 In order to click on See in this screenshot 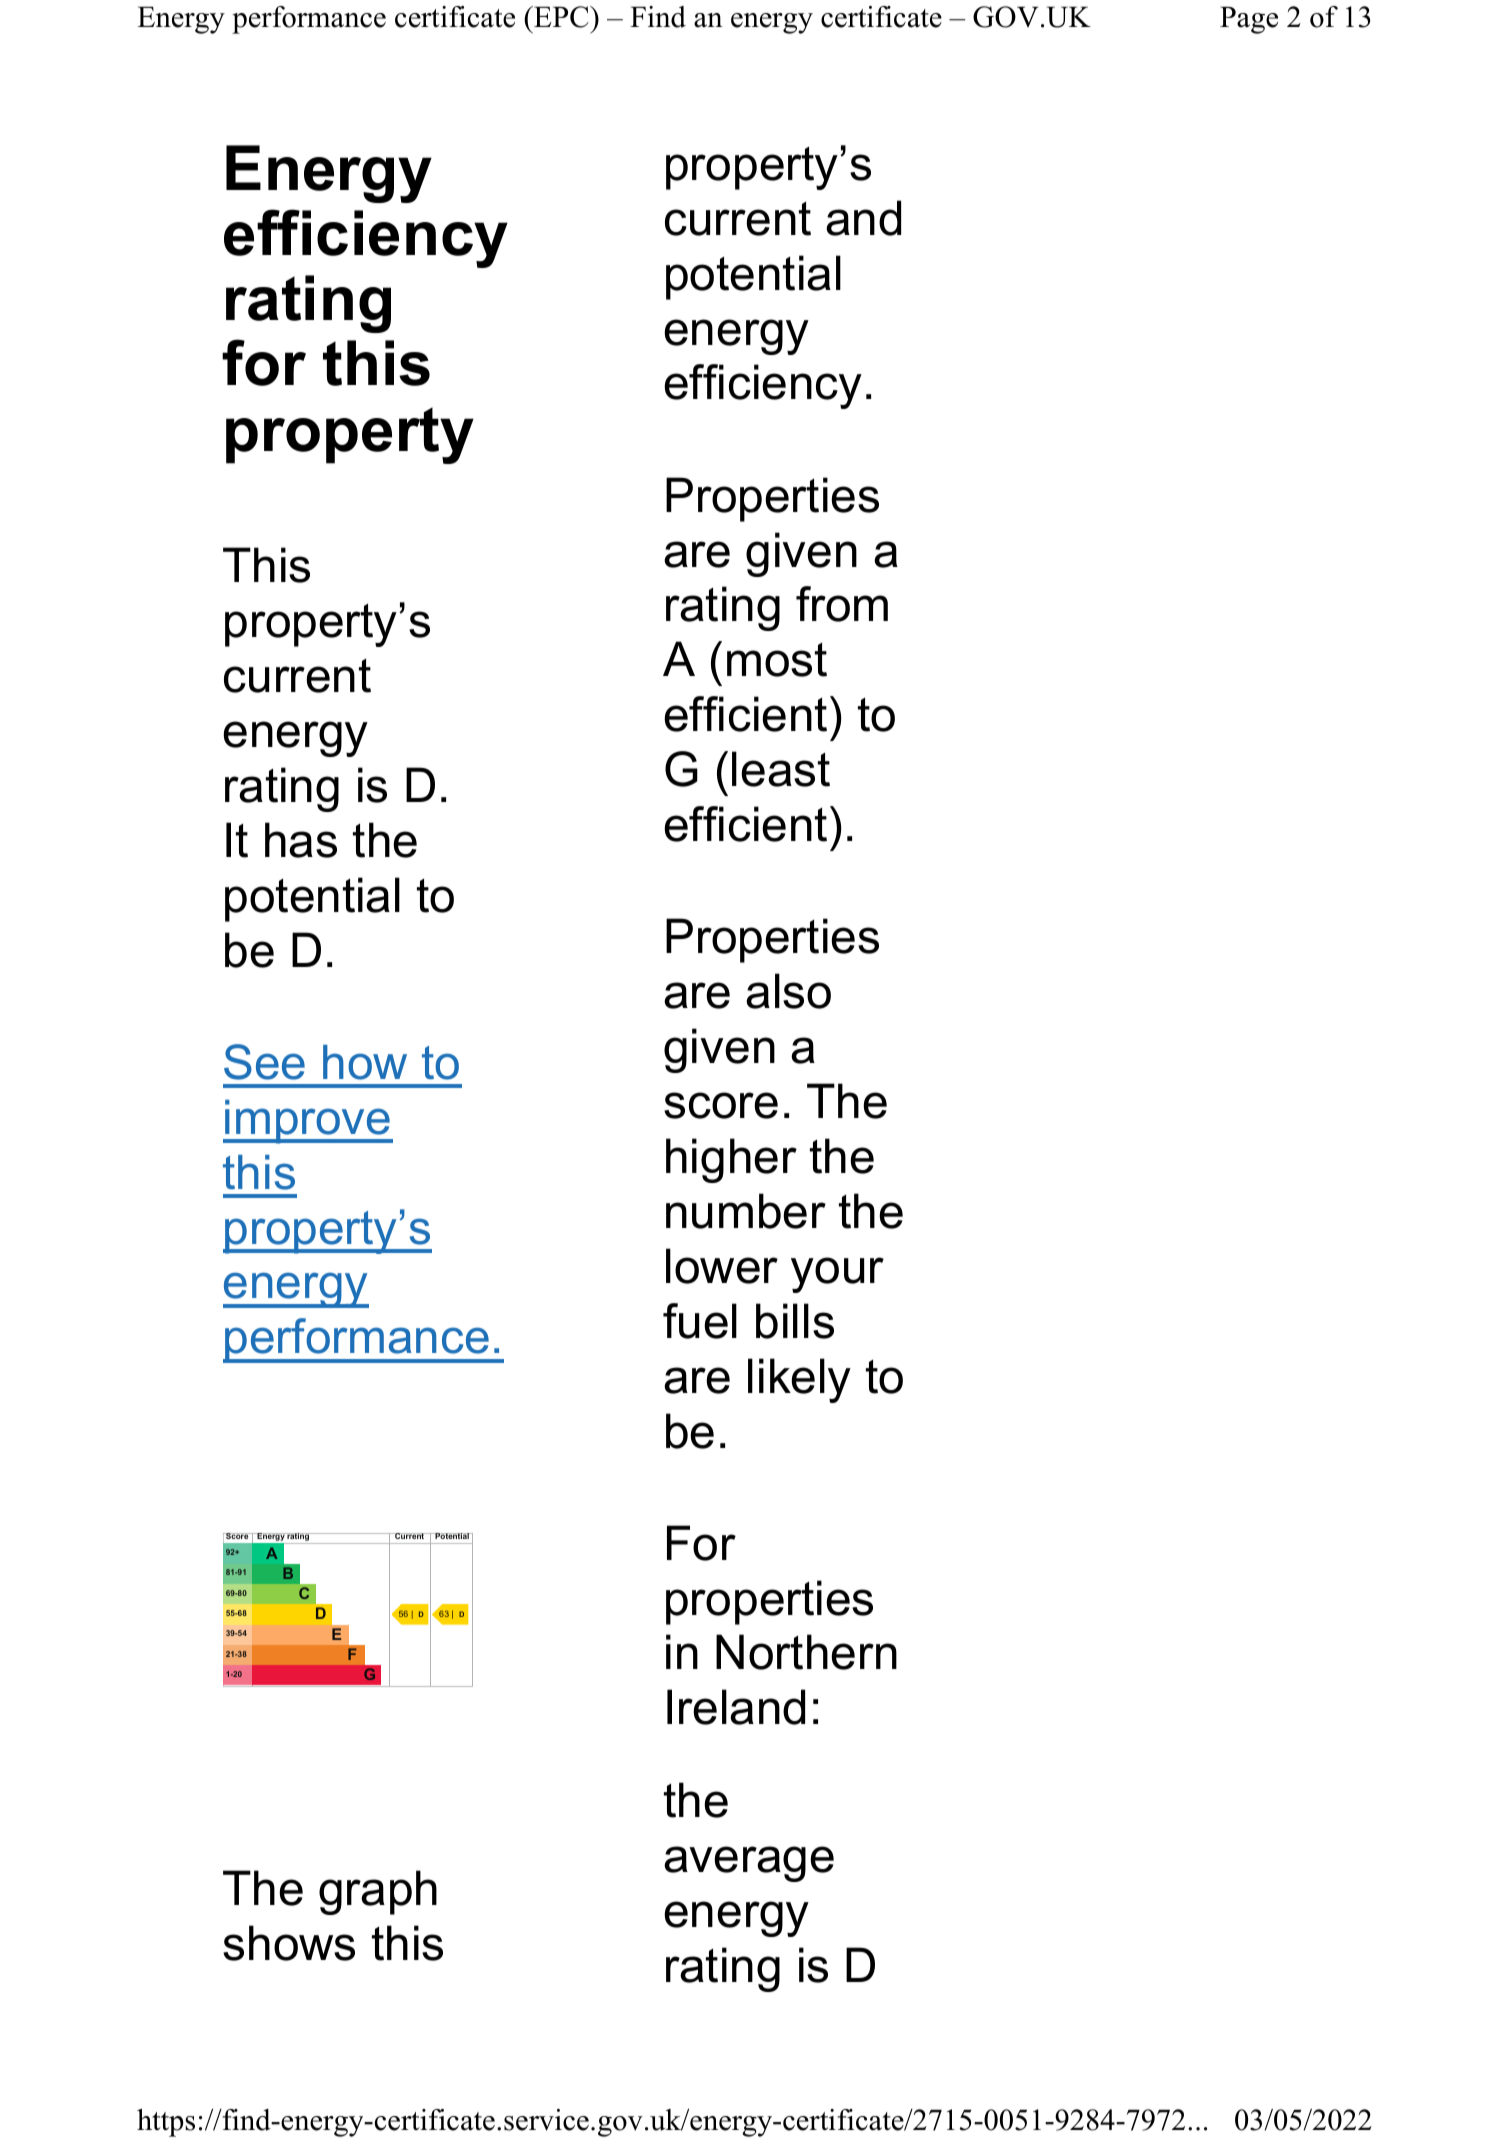, I will do `click(264, 1062)`.
